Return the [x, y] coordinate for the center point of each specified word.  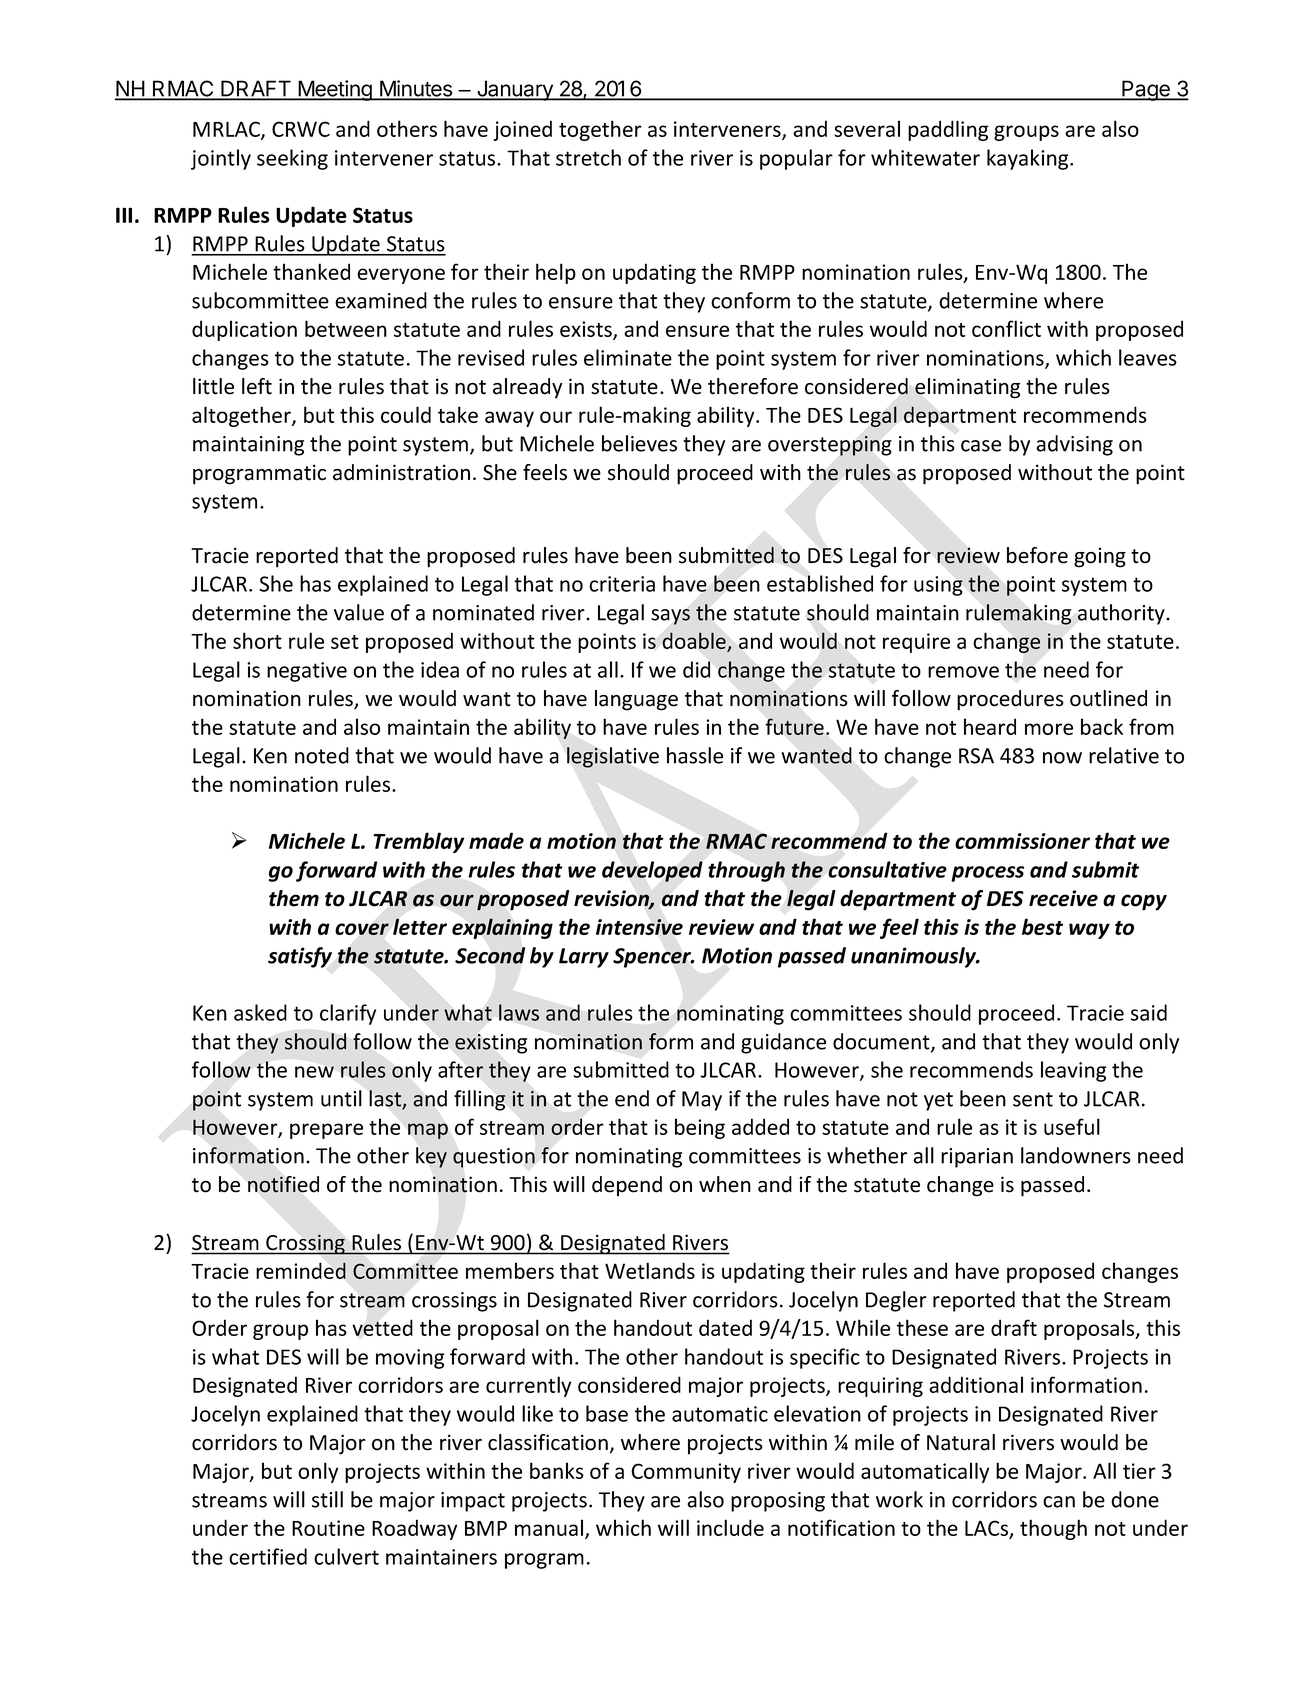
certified [268, 1556]
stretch [588, 157]
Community [686, 1473]
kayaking [1029, 159]
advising [1074, 445]
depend [627, 1186]
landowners [1076, 1155]
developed [652, 871]
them [294, 898]
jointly [221, 159]
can [1059, 1502]
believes [639, 443]
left [257, 386]
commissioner [1022, 841]
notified [283, 1184]
